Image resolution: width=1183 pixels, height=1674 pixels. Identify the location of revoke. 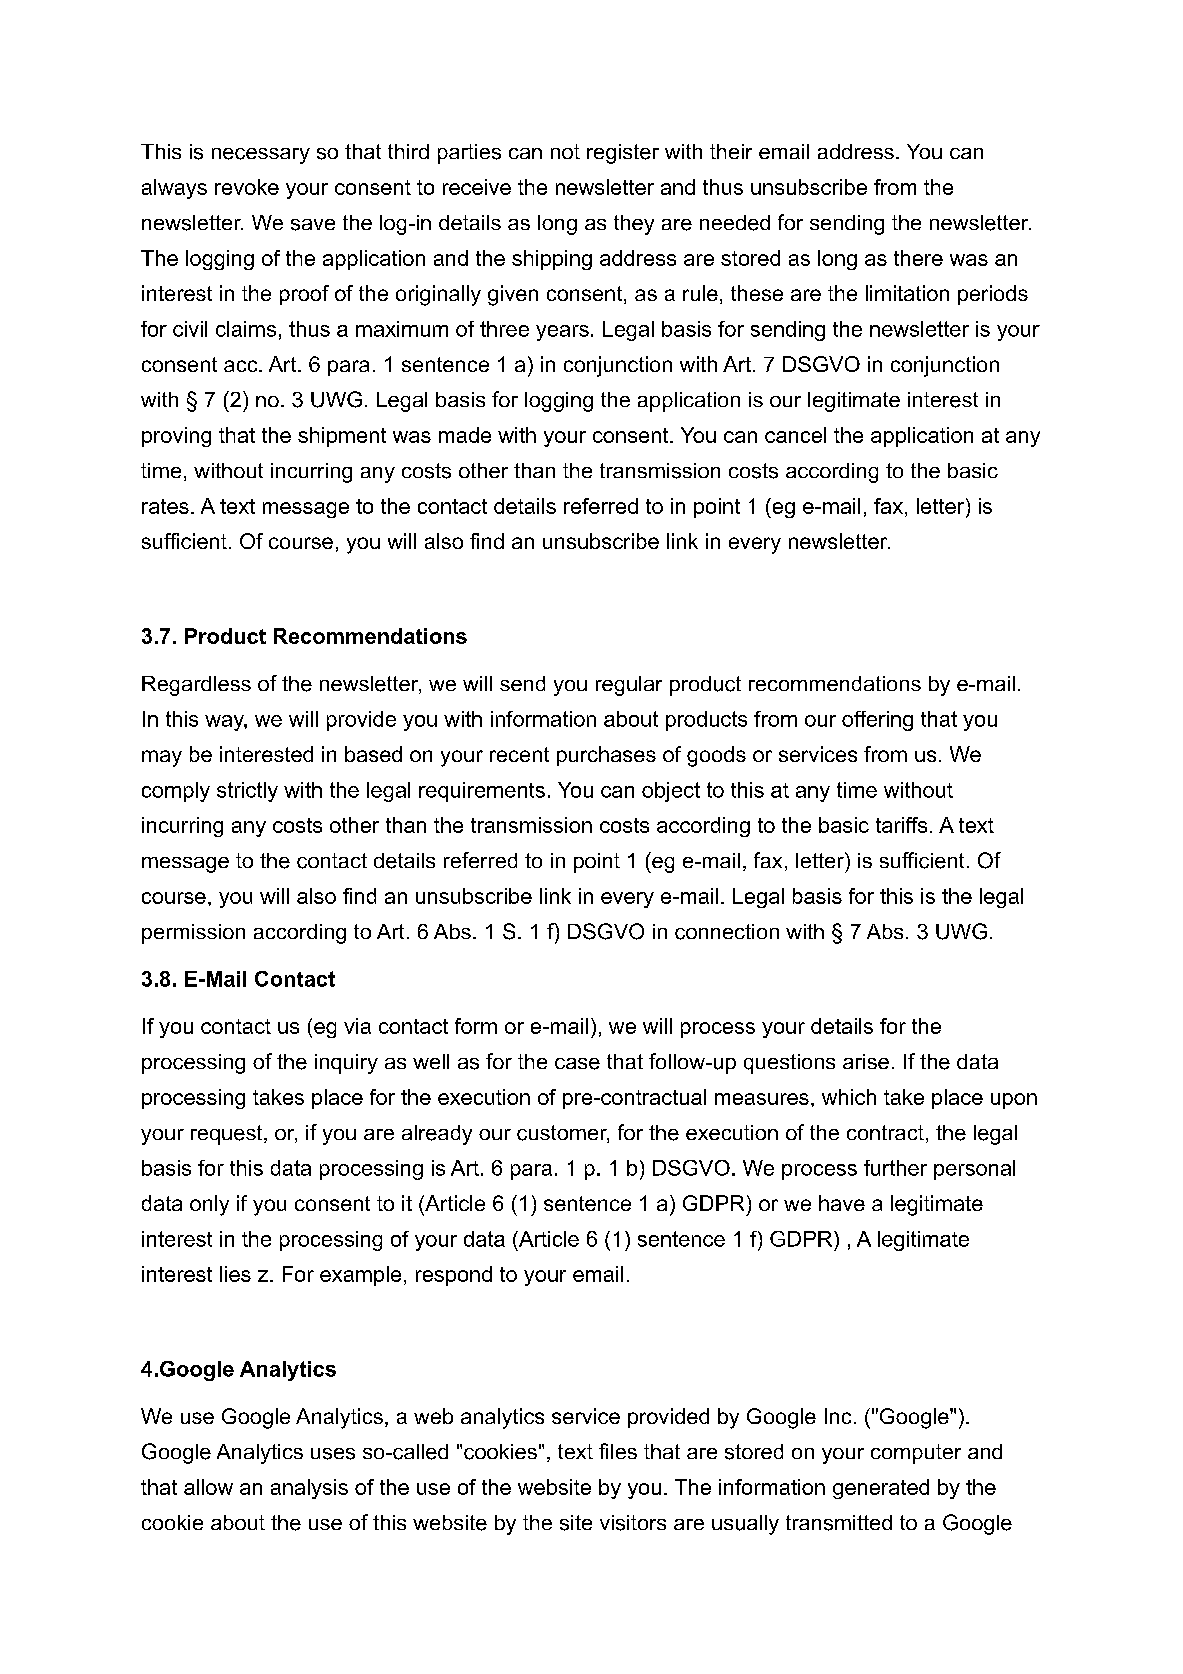
(247, 187).
